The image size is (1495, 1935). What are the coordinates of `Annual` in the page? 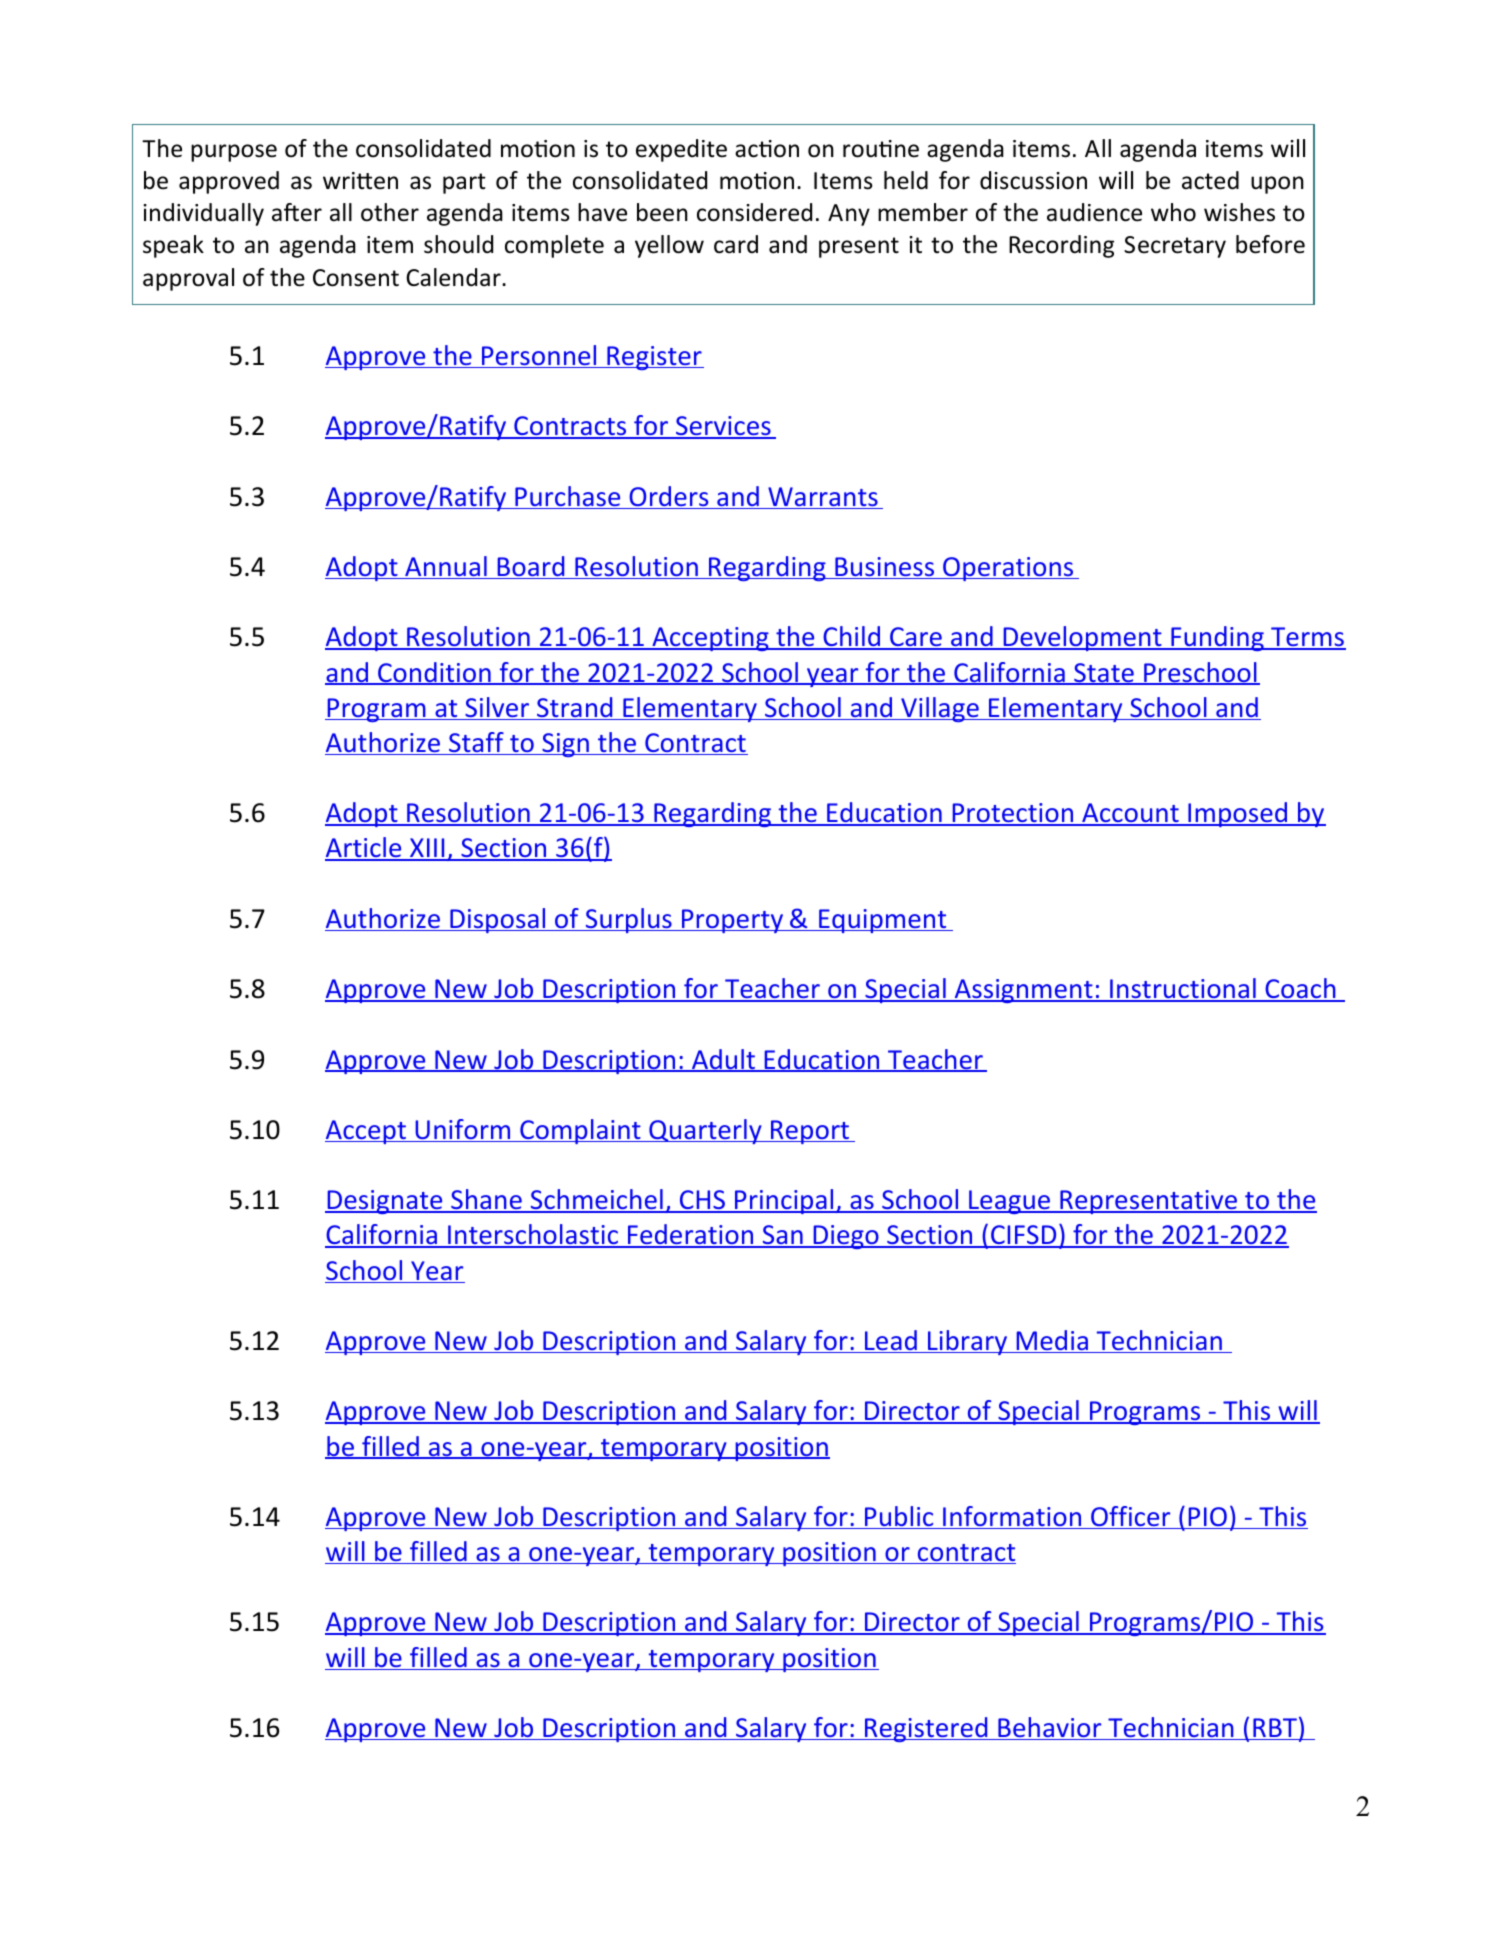 It's located at (446, 567).
